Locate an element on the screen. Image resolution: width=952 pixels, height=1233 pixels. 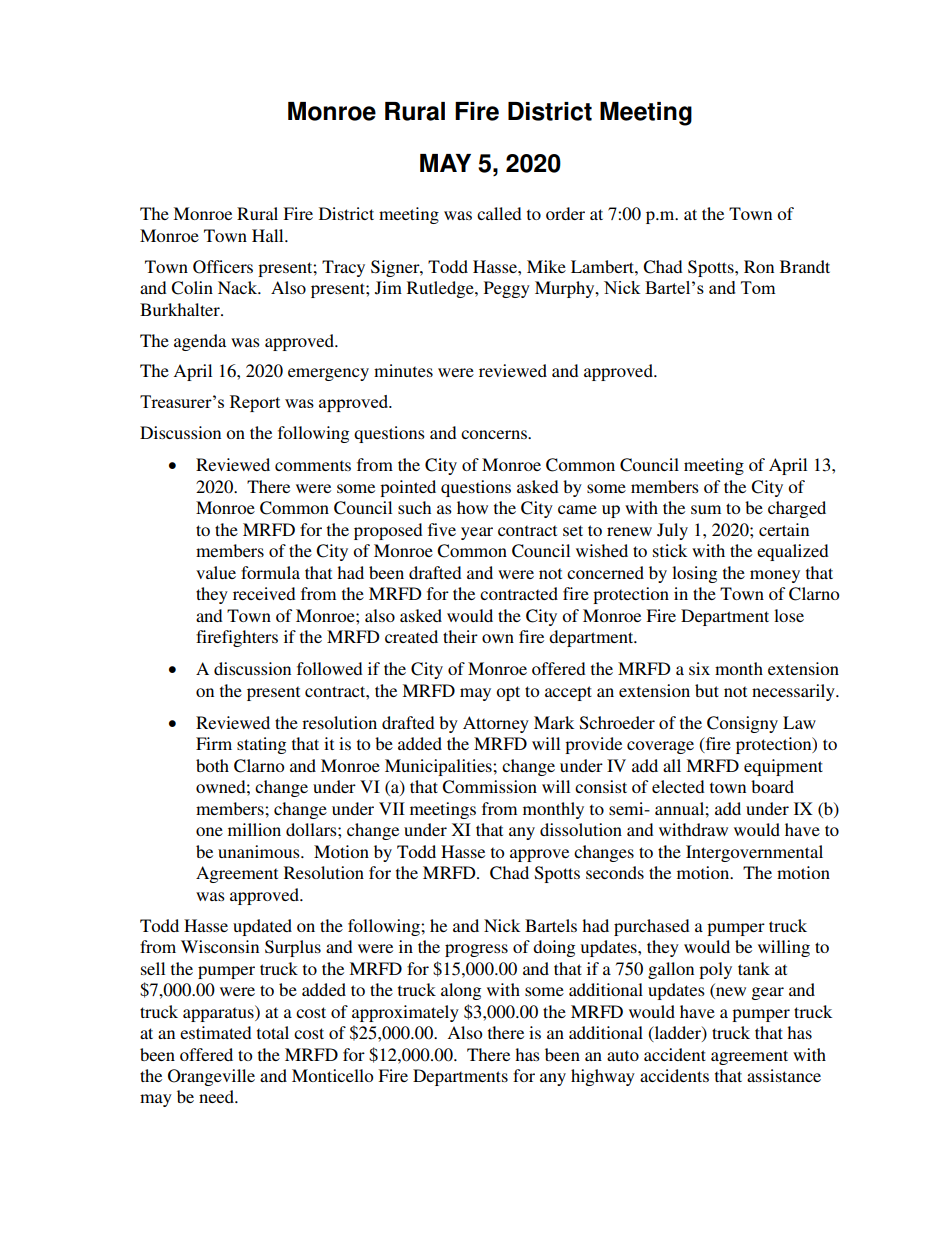
Hall is located at coordinates (269, 235).
